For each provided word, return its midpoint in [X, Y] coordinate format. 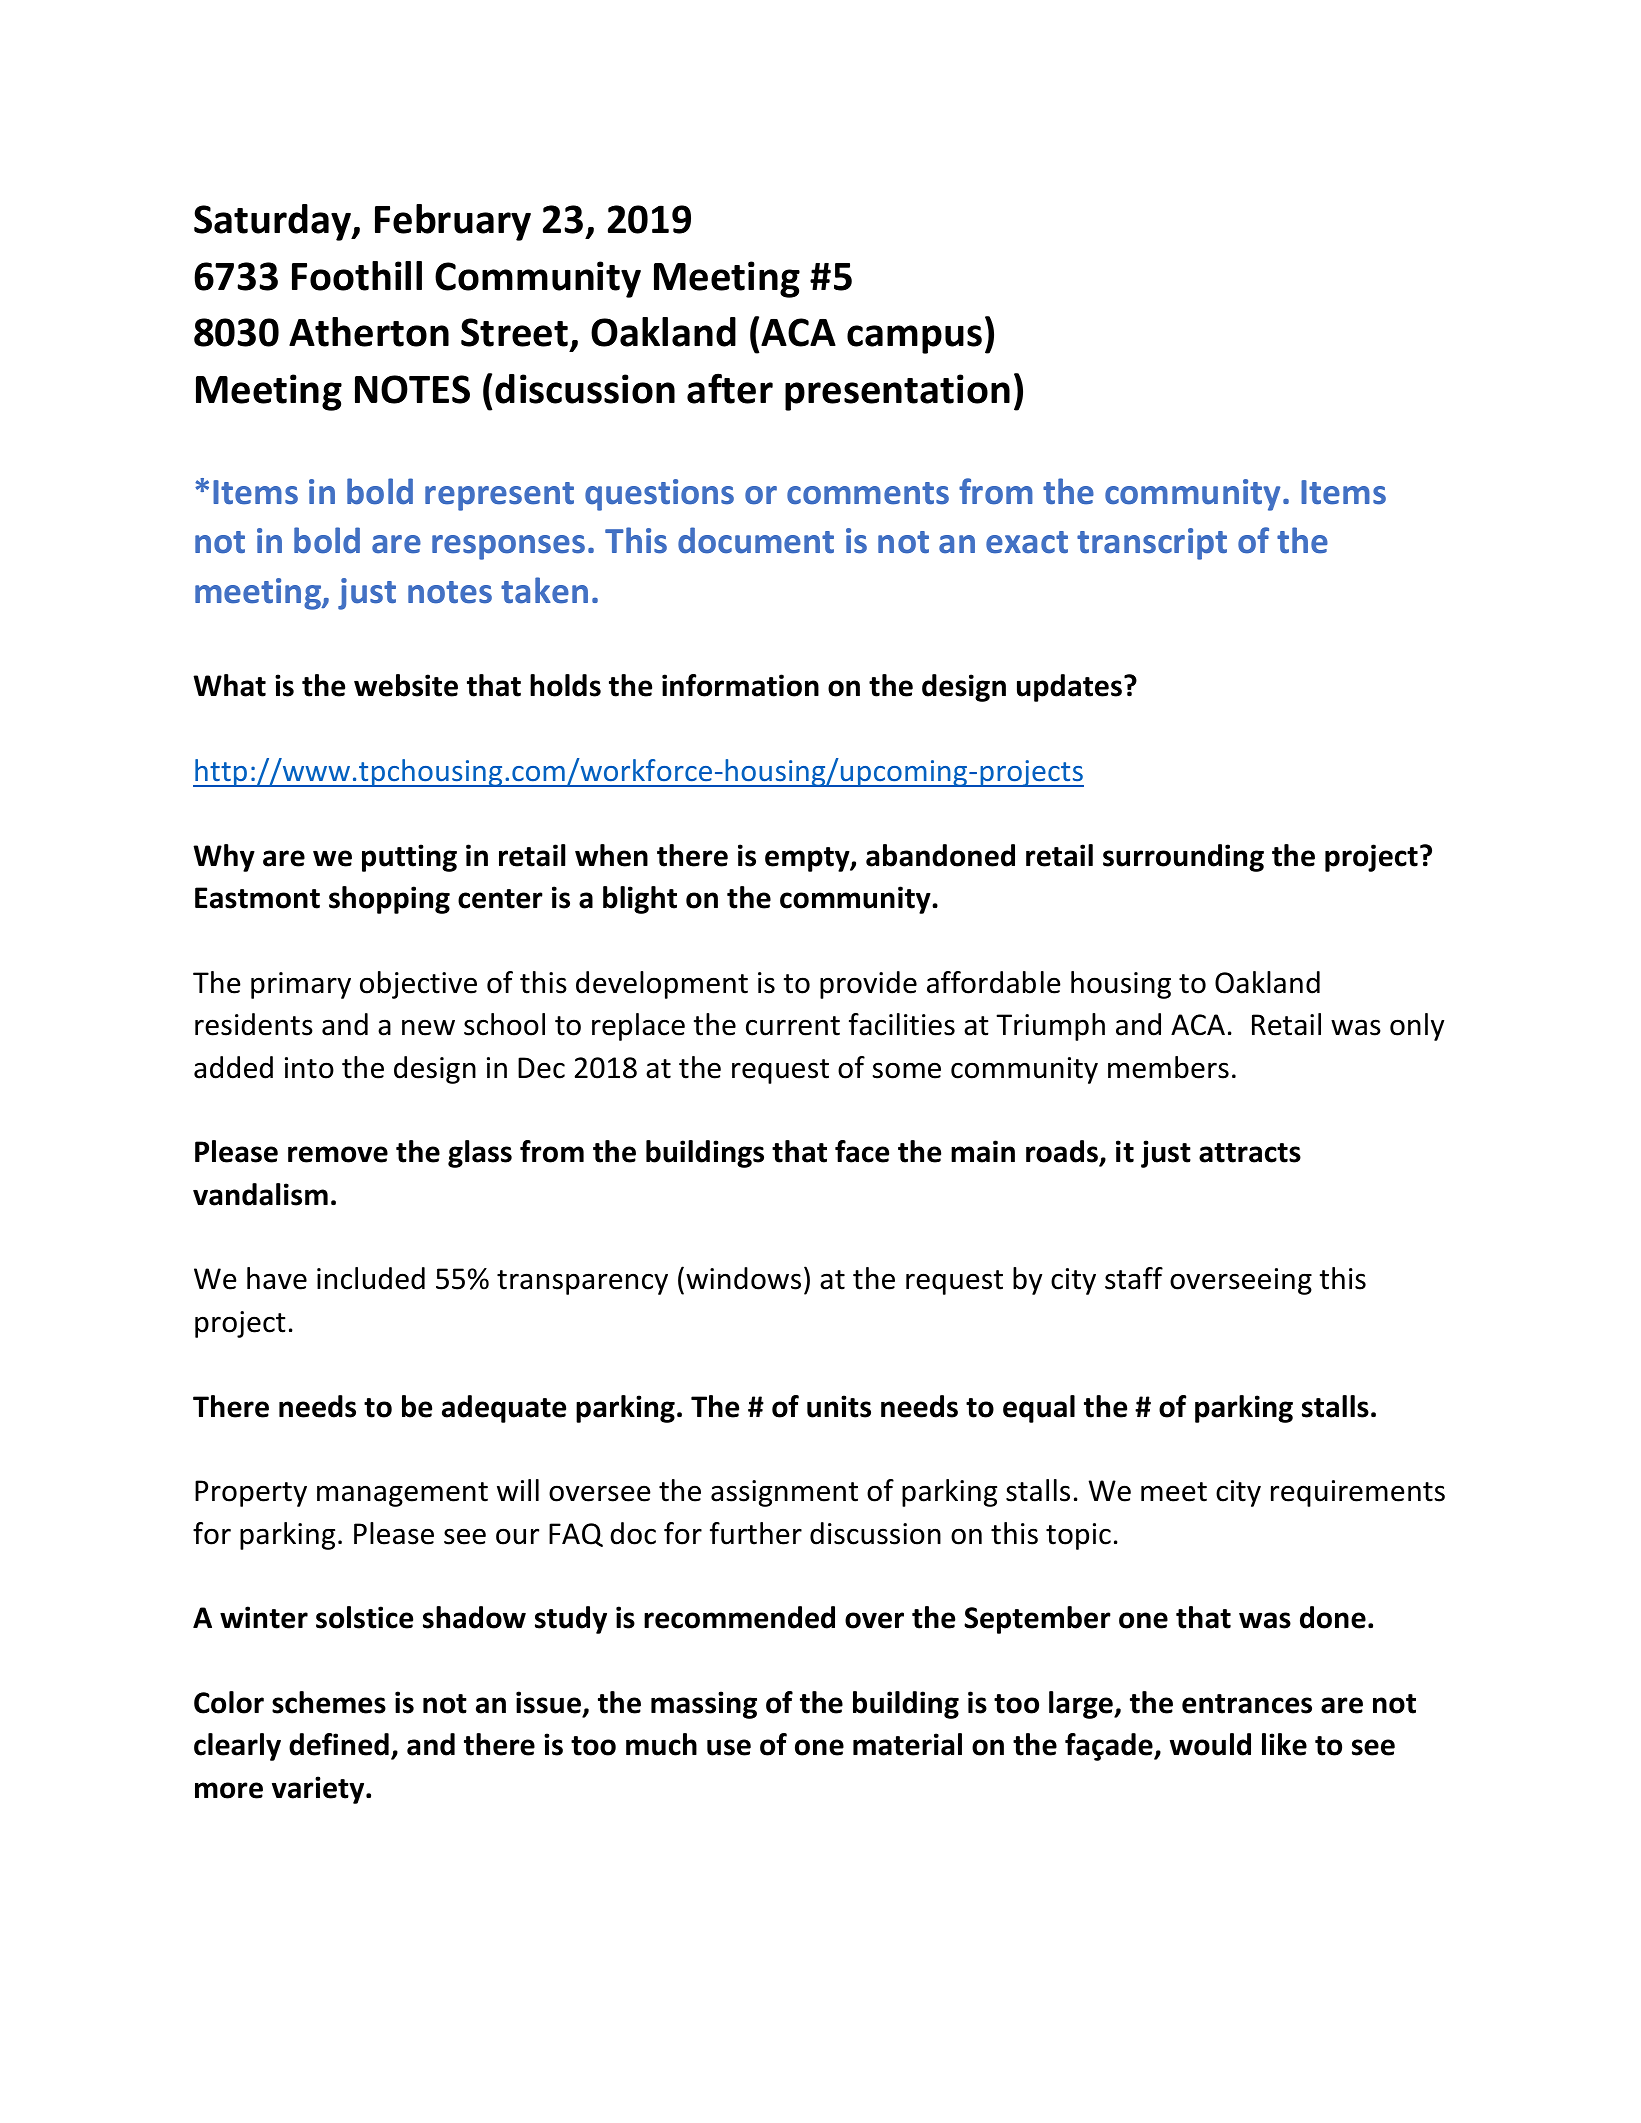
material [907, 1744]
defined [339, 1744]
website [406, 685]
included [371, 1278]
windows [743, 1278]
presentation [897, 392]
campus [914, 339]
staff [1134, 1278]
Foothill [357, 276]
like [1284, 1744]
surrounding [1183, 858]
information [740, 685]
